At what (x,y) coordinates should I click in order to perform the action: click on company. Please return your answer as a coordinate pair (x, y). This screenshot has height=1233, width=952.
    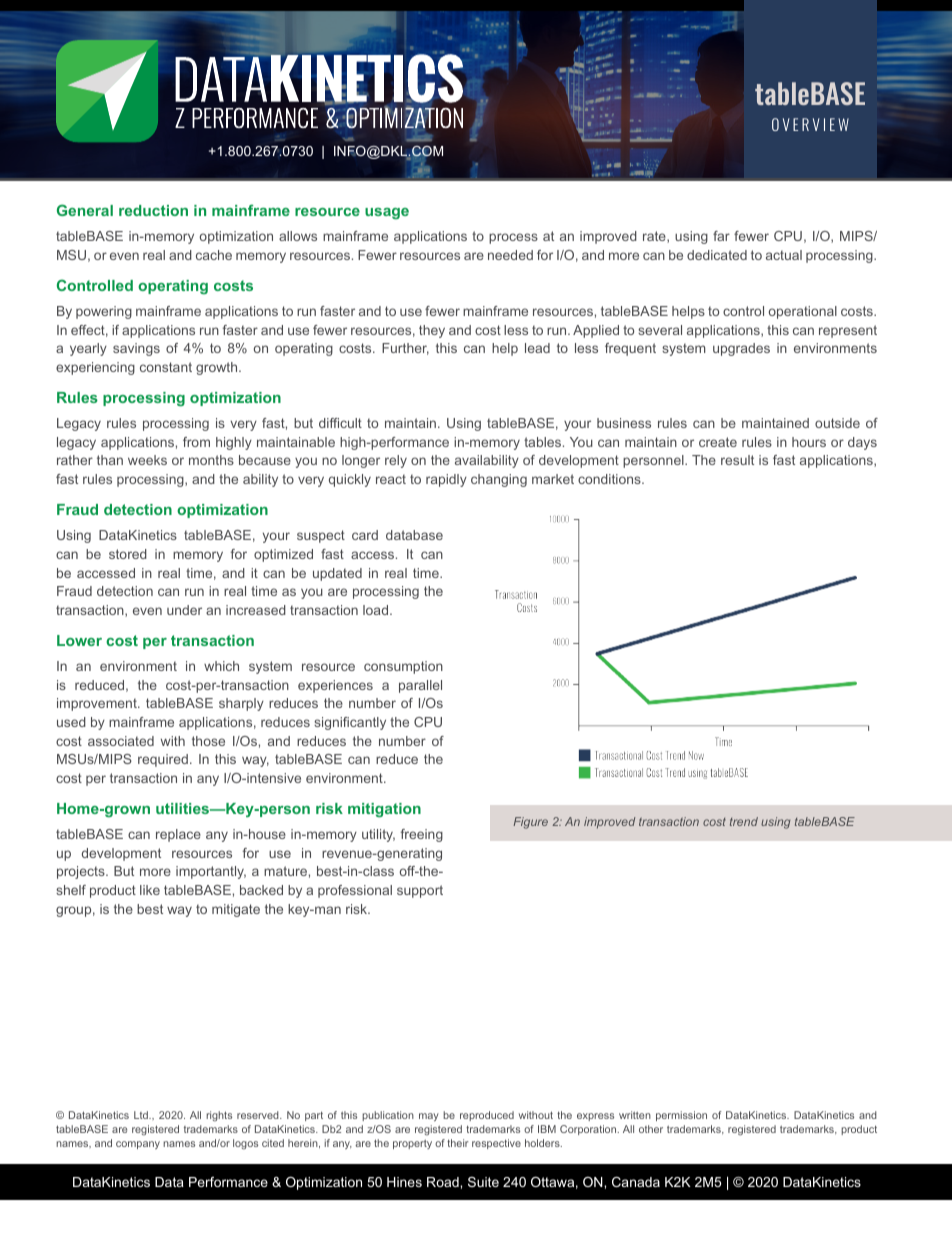
    Looking at the image, I should click on (138, 1145).
